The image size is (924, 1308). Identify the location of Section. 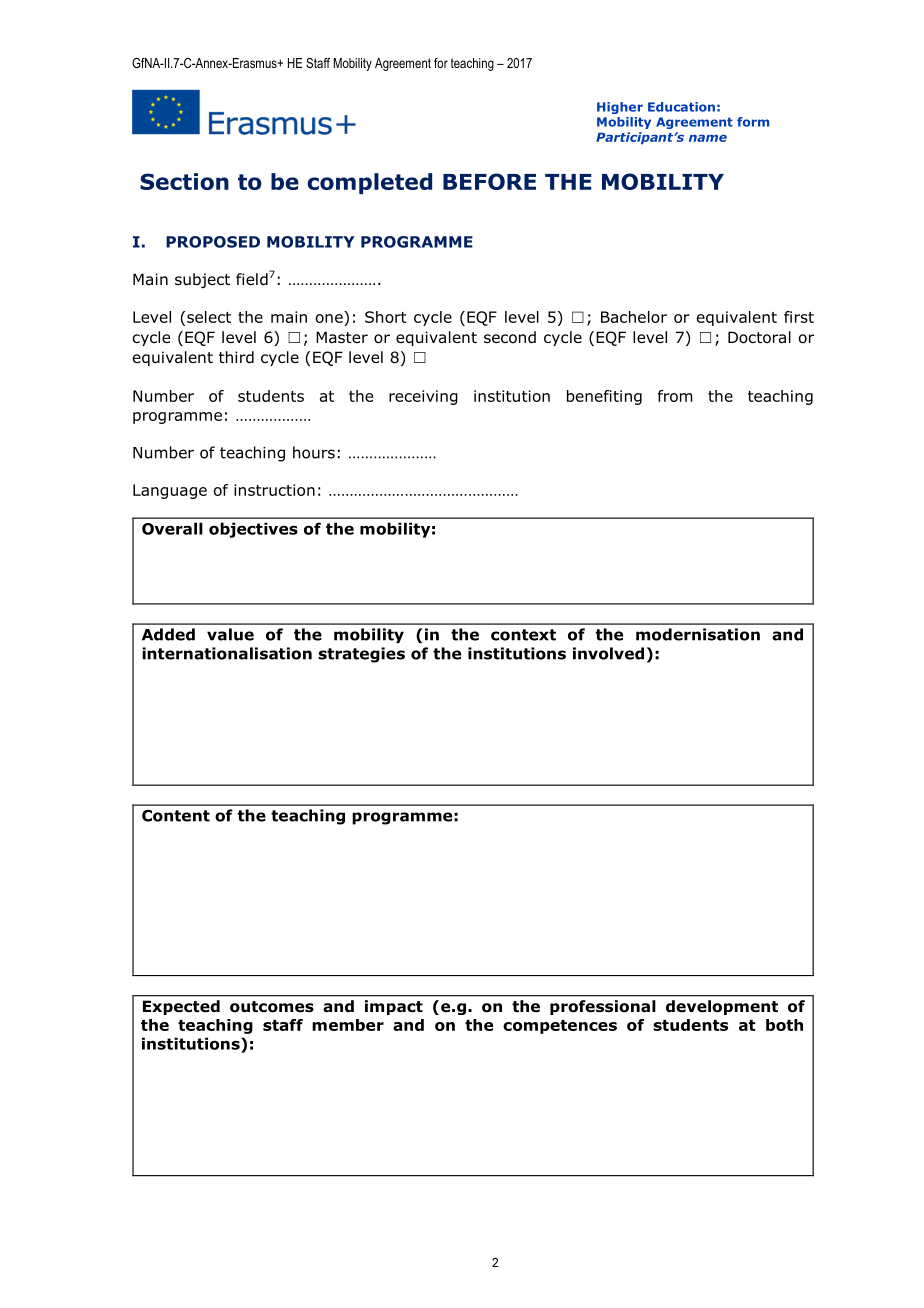
(184, 181).
